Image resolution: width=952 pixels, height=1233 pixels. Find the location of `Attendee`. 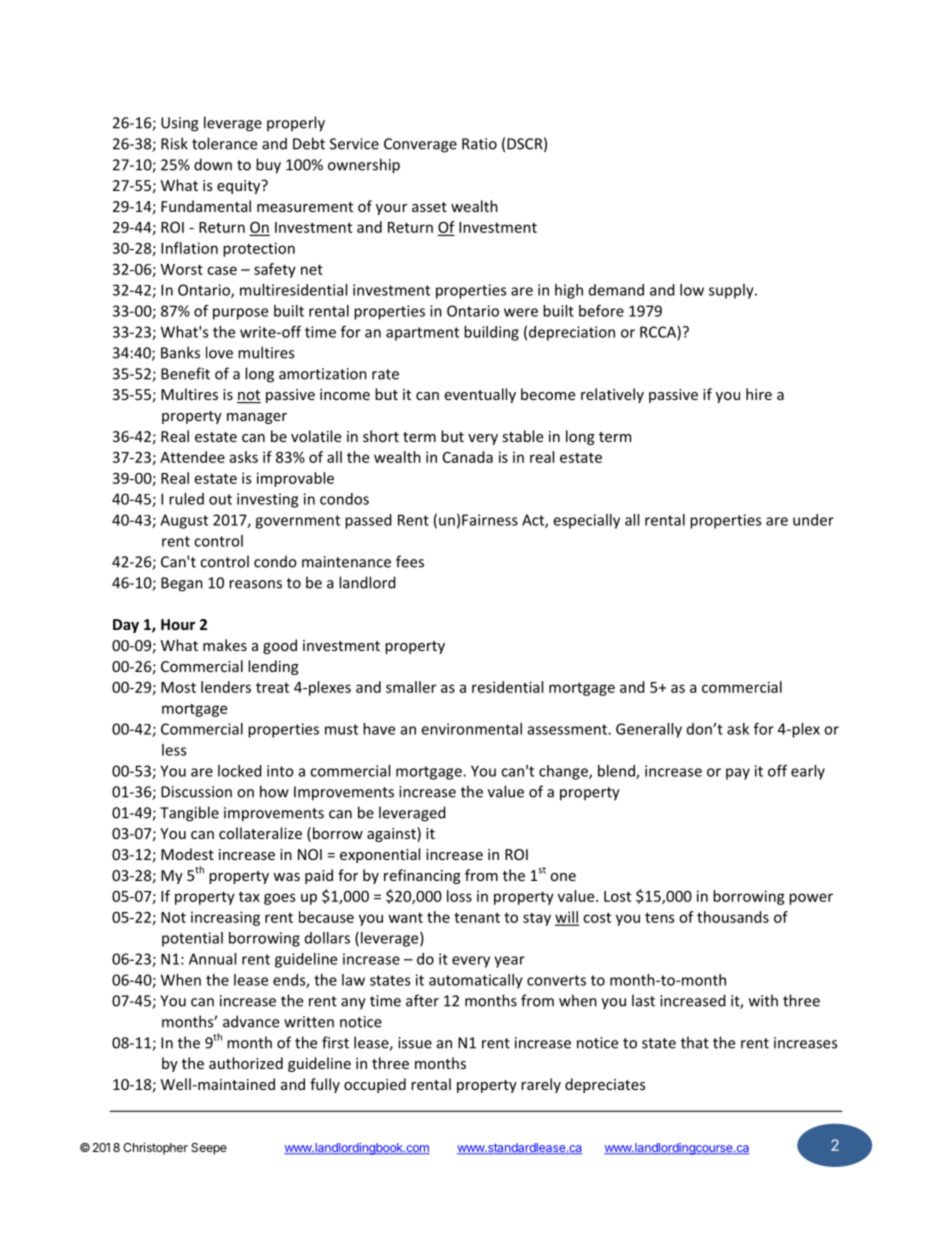

Attendee is located at coordinates (192, 457).
